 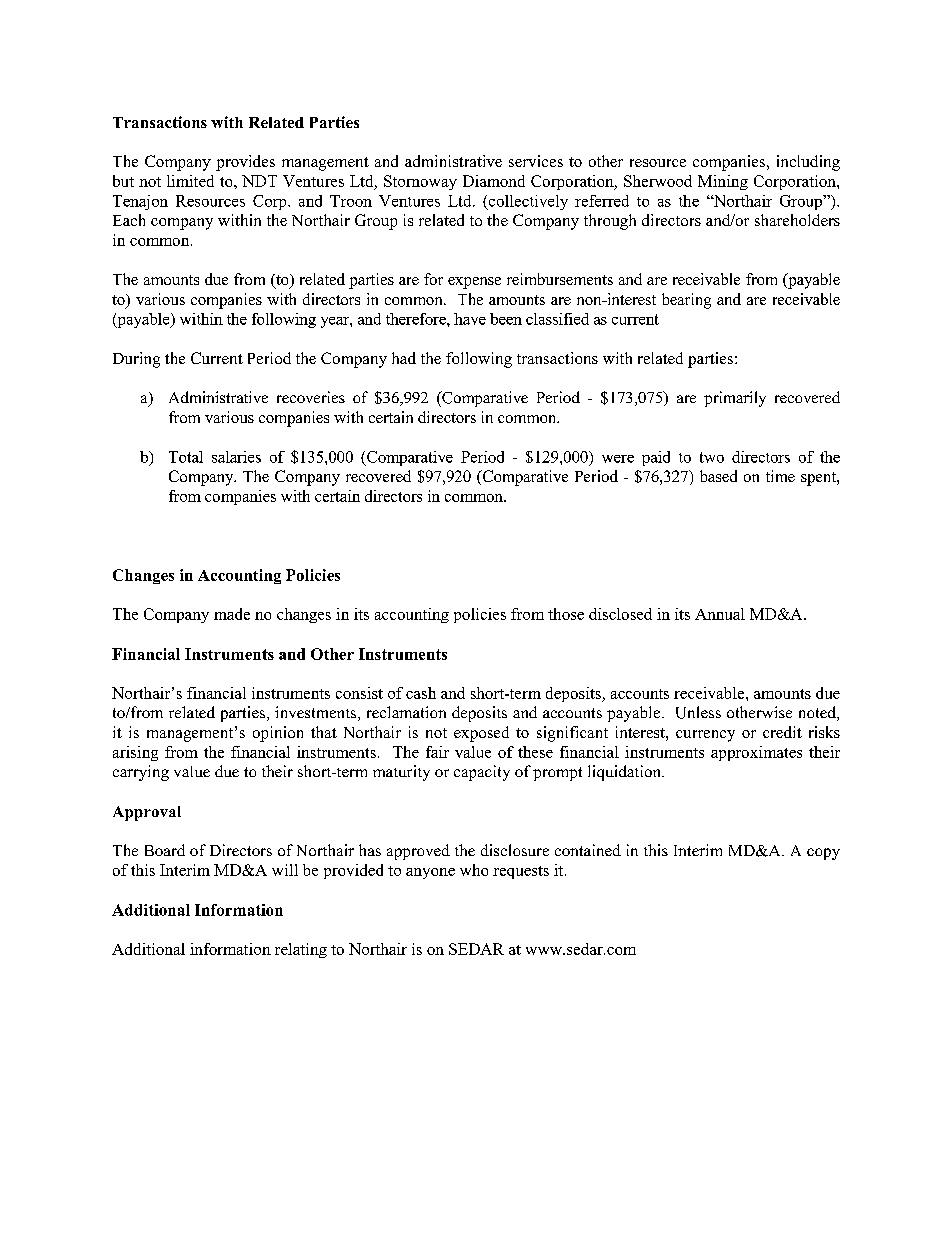 I want to click on were, so click(x=618, y=459).
